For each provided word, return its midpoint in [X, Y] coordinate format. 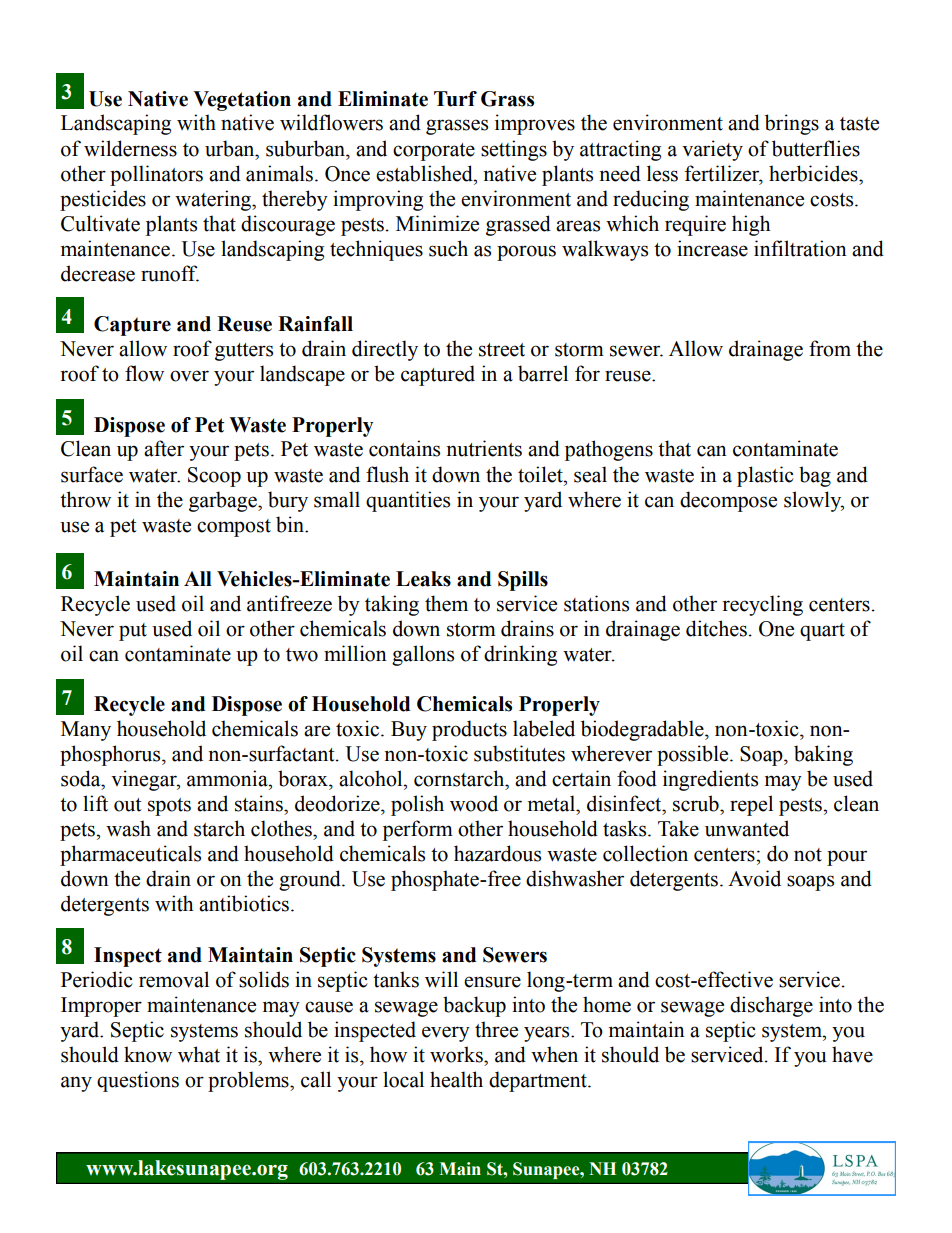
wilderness [130, 148]
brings [792, 124]
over [189, 376]
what [199, 1054]
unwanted [747, 828]
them [446, 603]
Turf [455, 99]
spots [169, 807]
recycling [762, 605]
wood [474, 803]
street [502, 350]
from [830, 348]
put [133, 632]
